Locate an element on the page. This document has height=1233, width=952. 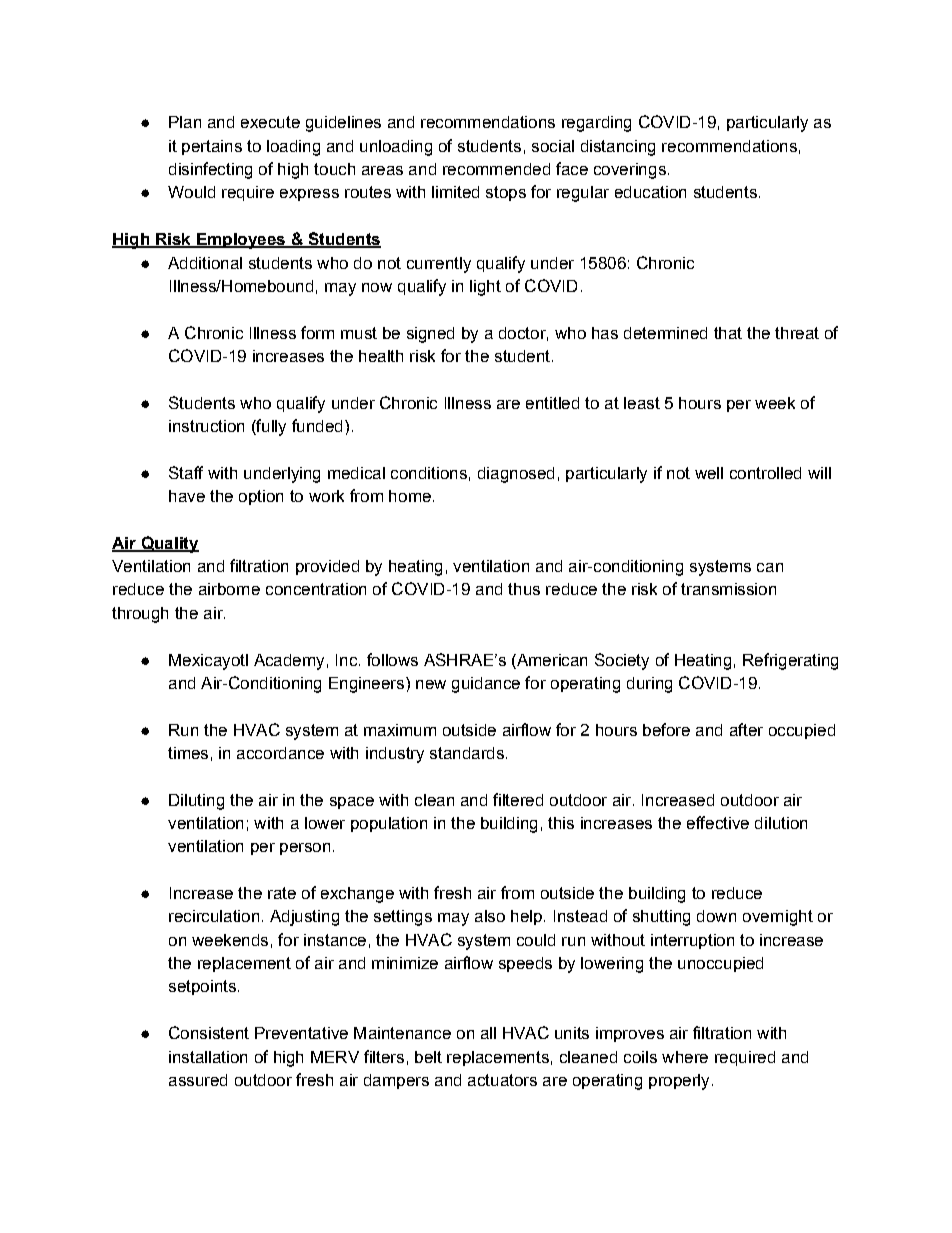
recommended is located at coordinates (496, 169).
